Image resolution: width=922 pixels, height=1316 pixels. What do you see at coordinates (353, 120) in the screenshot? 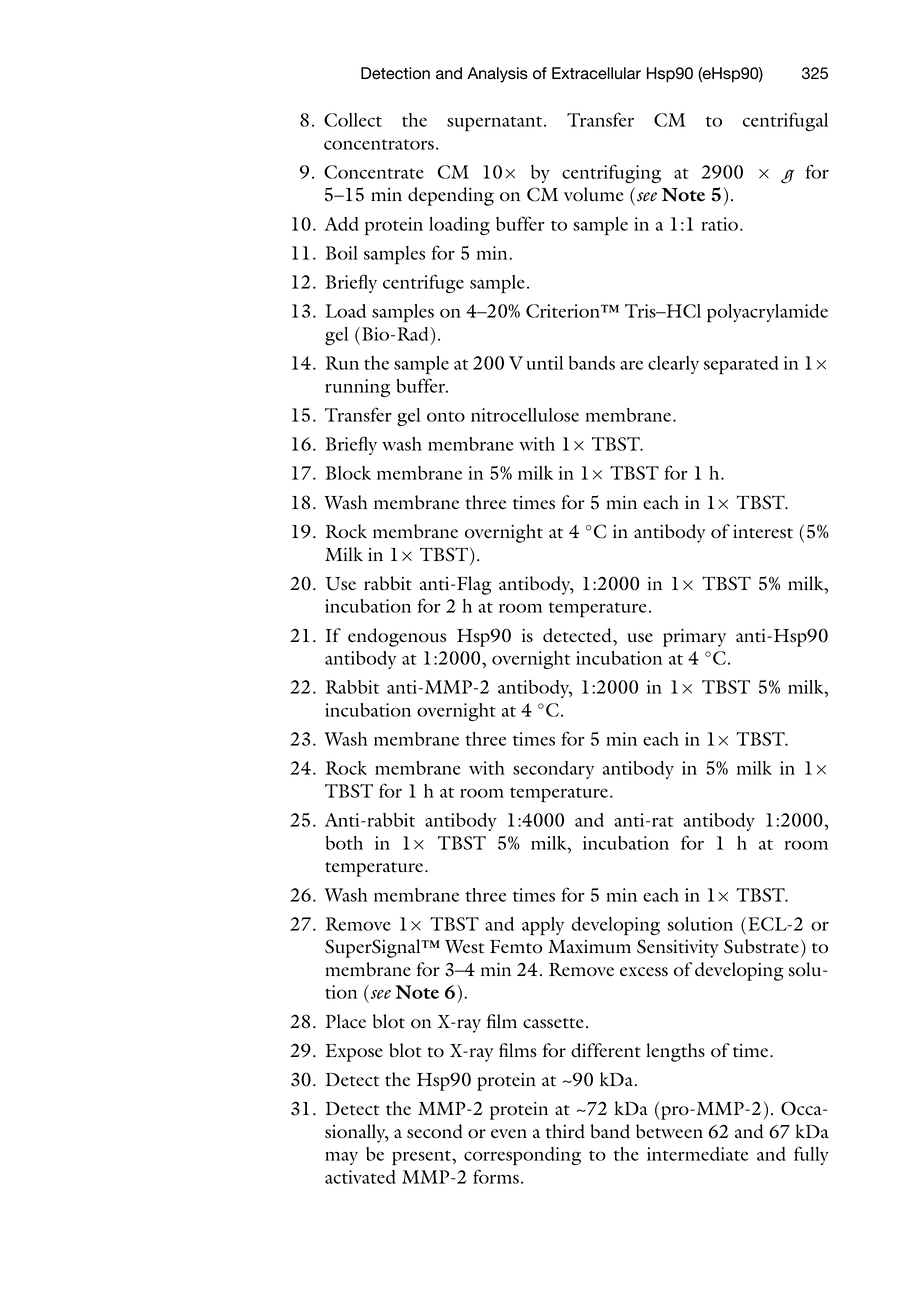
I see `Collect` at bounding box center [353, 120].
